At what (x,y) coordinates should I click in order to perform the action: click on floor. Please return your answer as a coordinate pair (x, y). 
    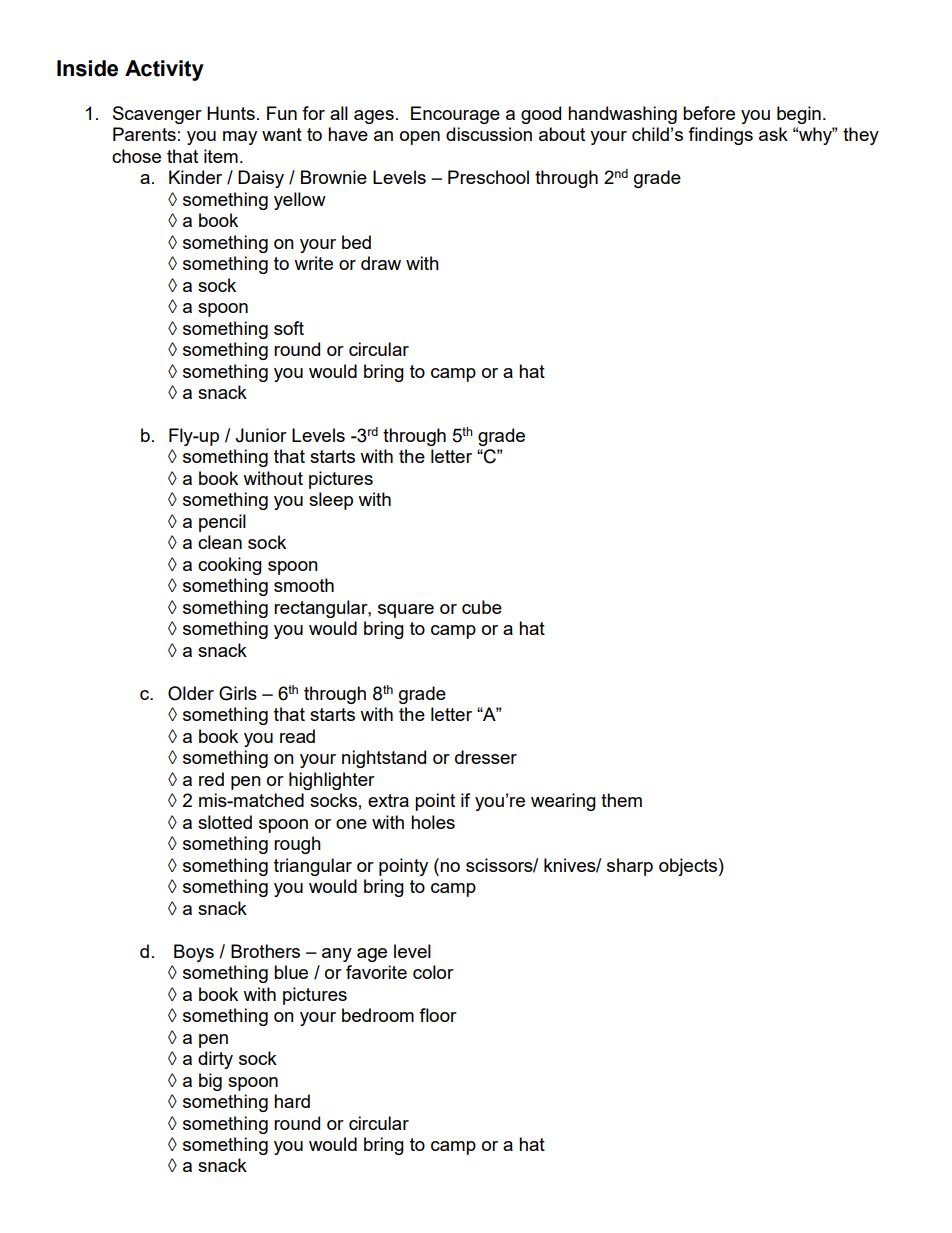
    Looking at the image, I should click on (438, 1015).
